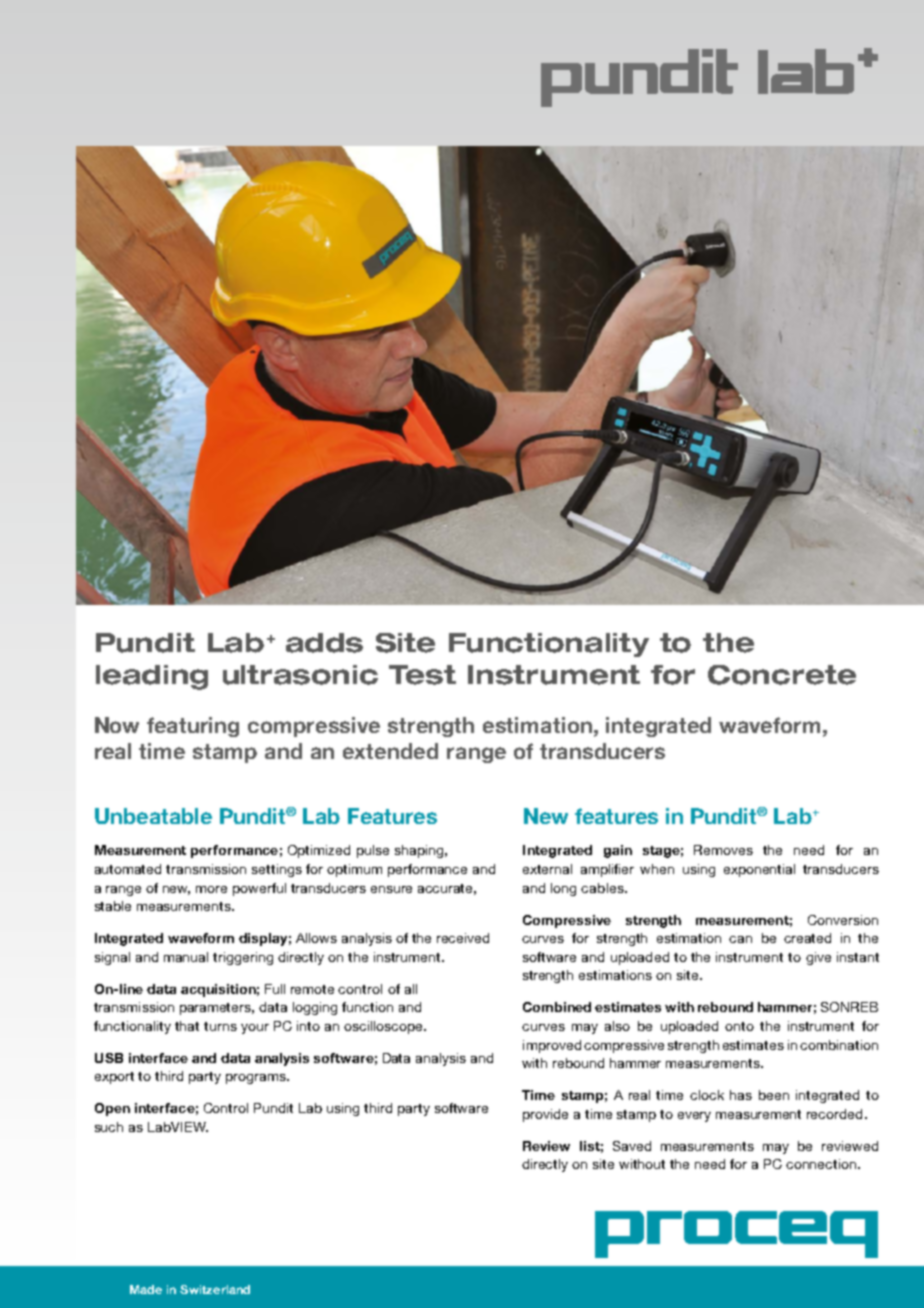 This document has height=1308, width=924. Describe the element at coordinates (109, 1127) in the document. I see `such` at that location.
